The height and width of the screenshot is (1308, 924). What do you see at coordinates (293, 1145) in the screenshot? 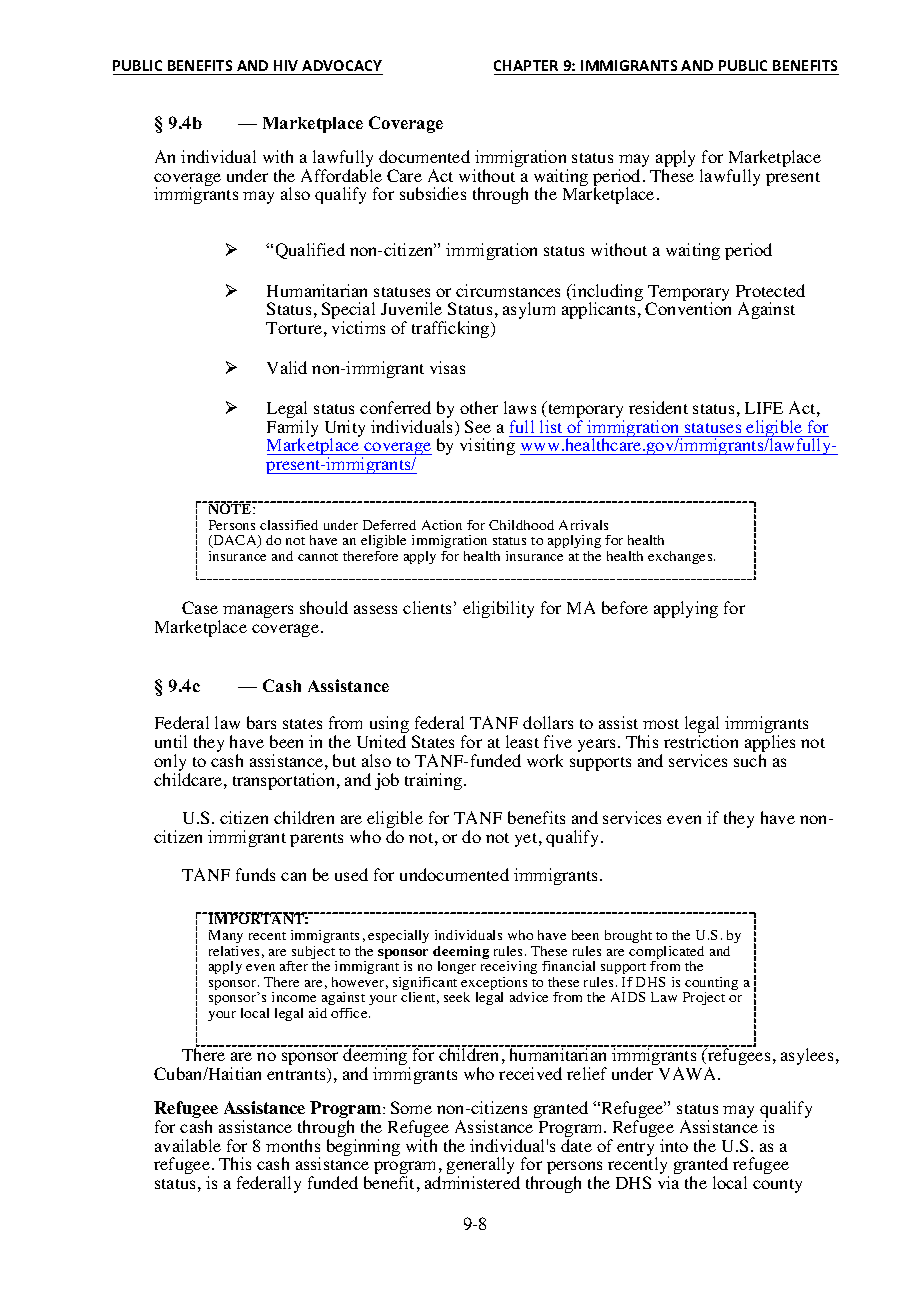
I see `months` at bounding box center [293, 1145].
